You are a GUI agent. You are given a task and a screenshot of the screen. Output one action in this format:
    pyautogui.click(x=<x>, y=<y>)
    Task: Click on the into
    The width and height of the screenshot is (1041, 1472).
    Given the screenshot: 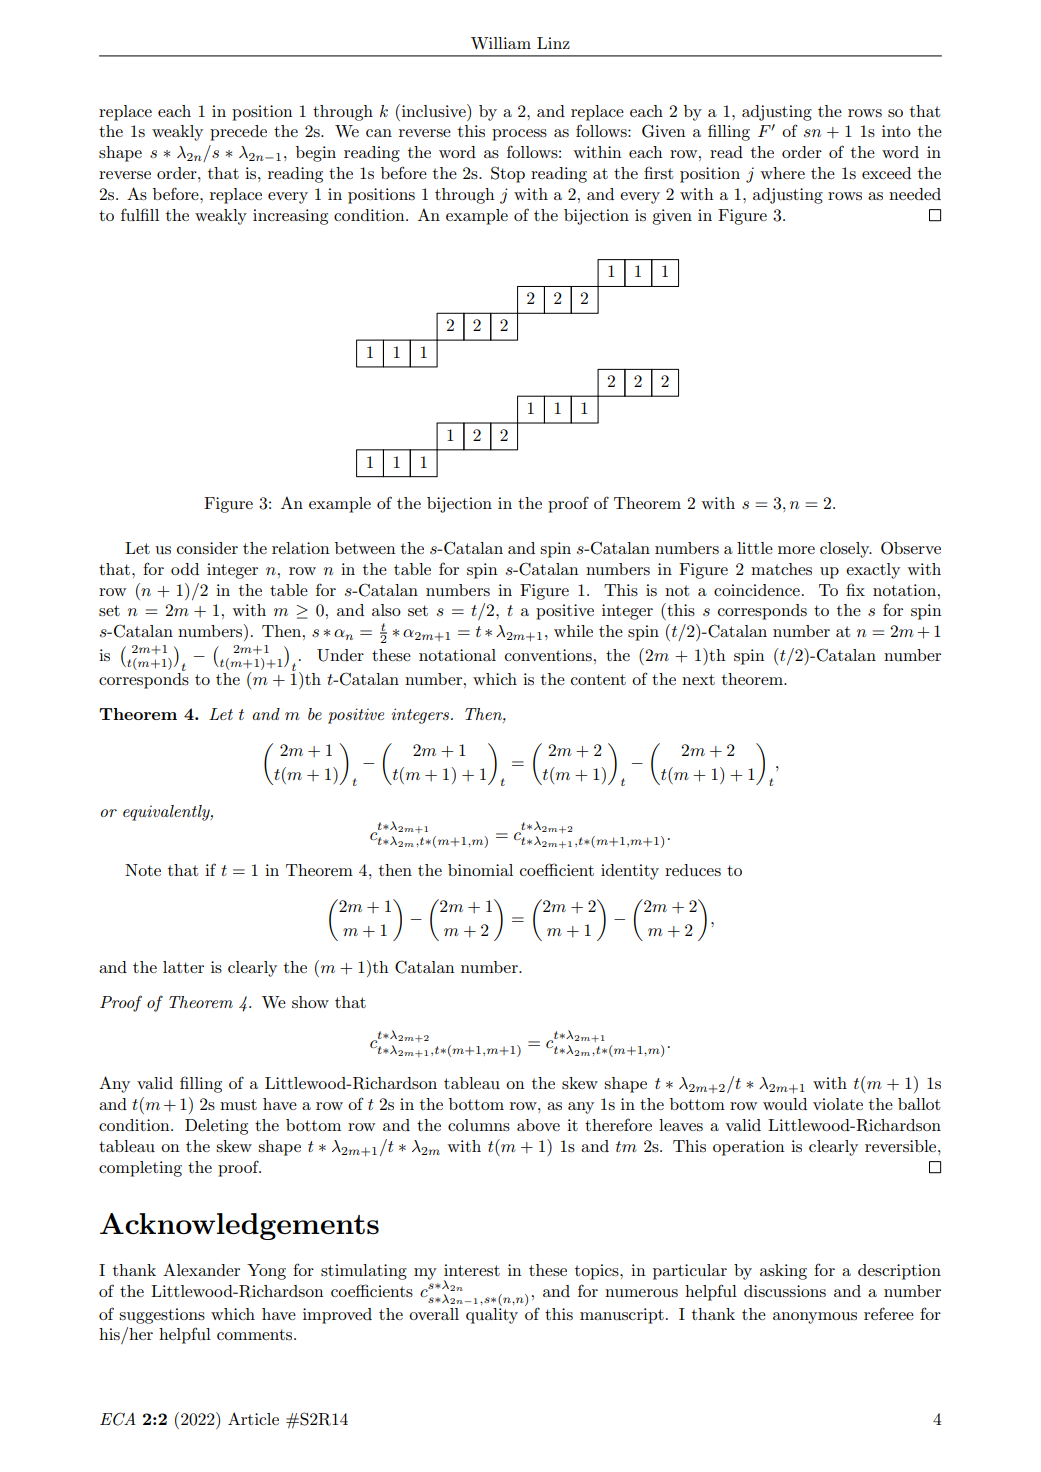 What is the action you would take?
    pyautogui.click(x=896, y=131)
